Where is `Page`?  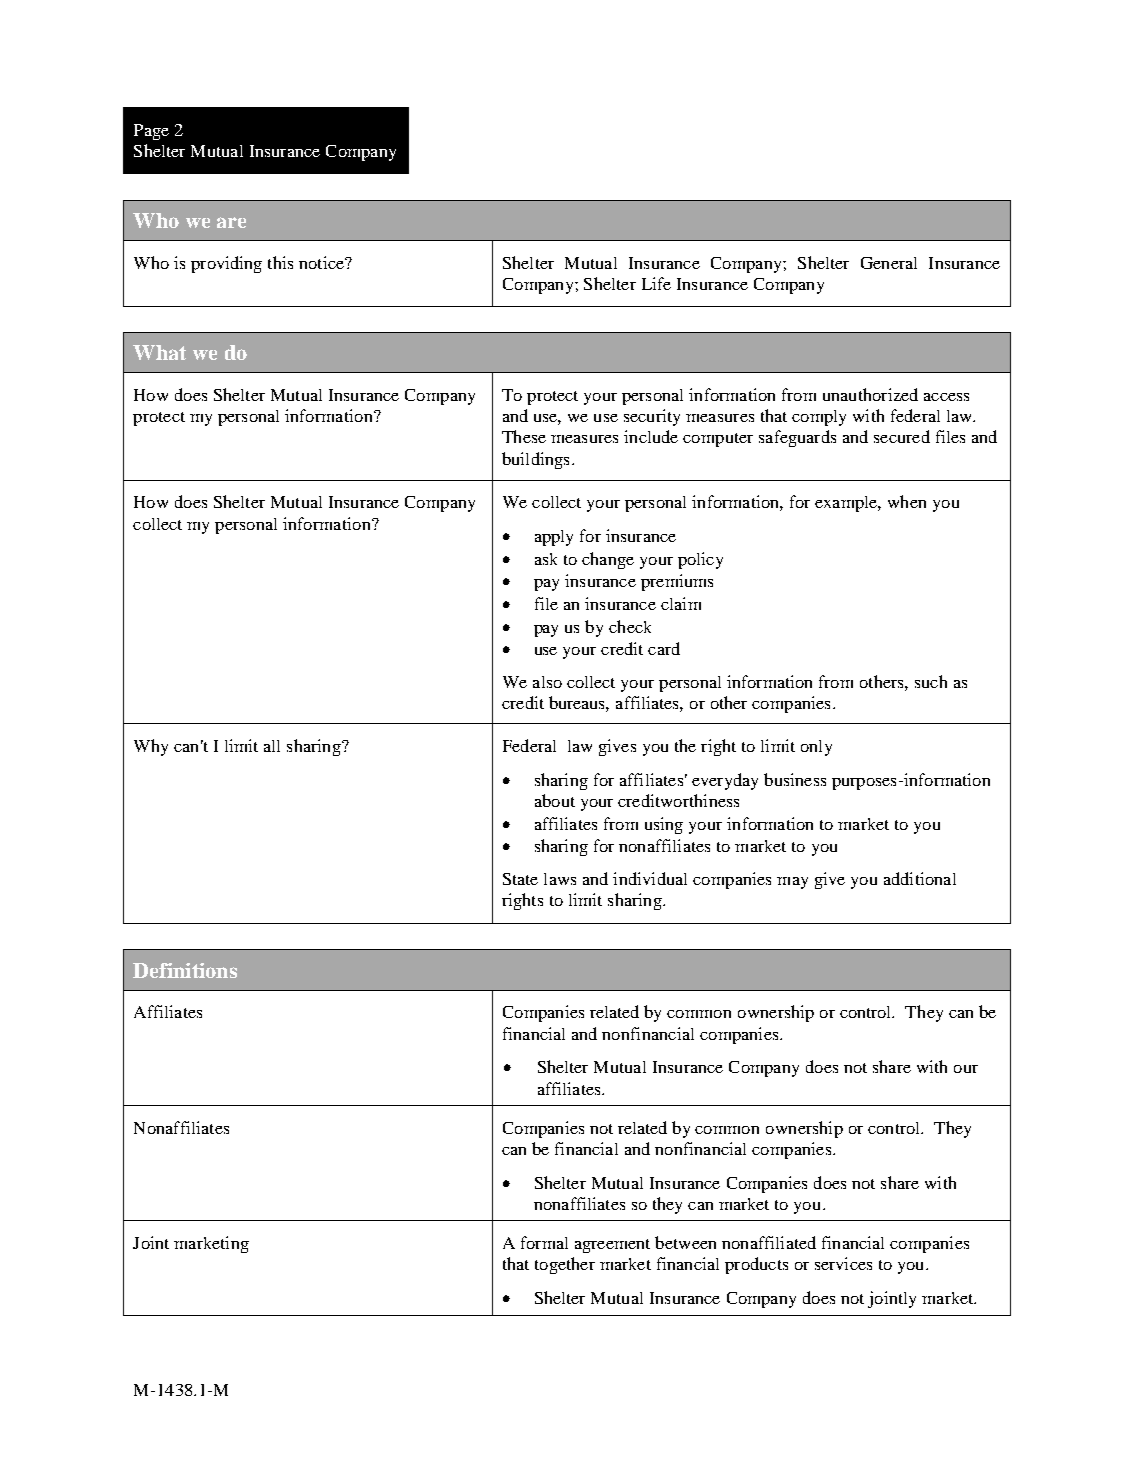
Page is located at coordinates (151, 132).
